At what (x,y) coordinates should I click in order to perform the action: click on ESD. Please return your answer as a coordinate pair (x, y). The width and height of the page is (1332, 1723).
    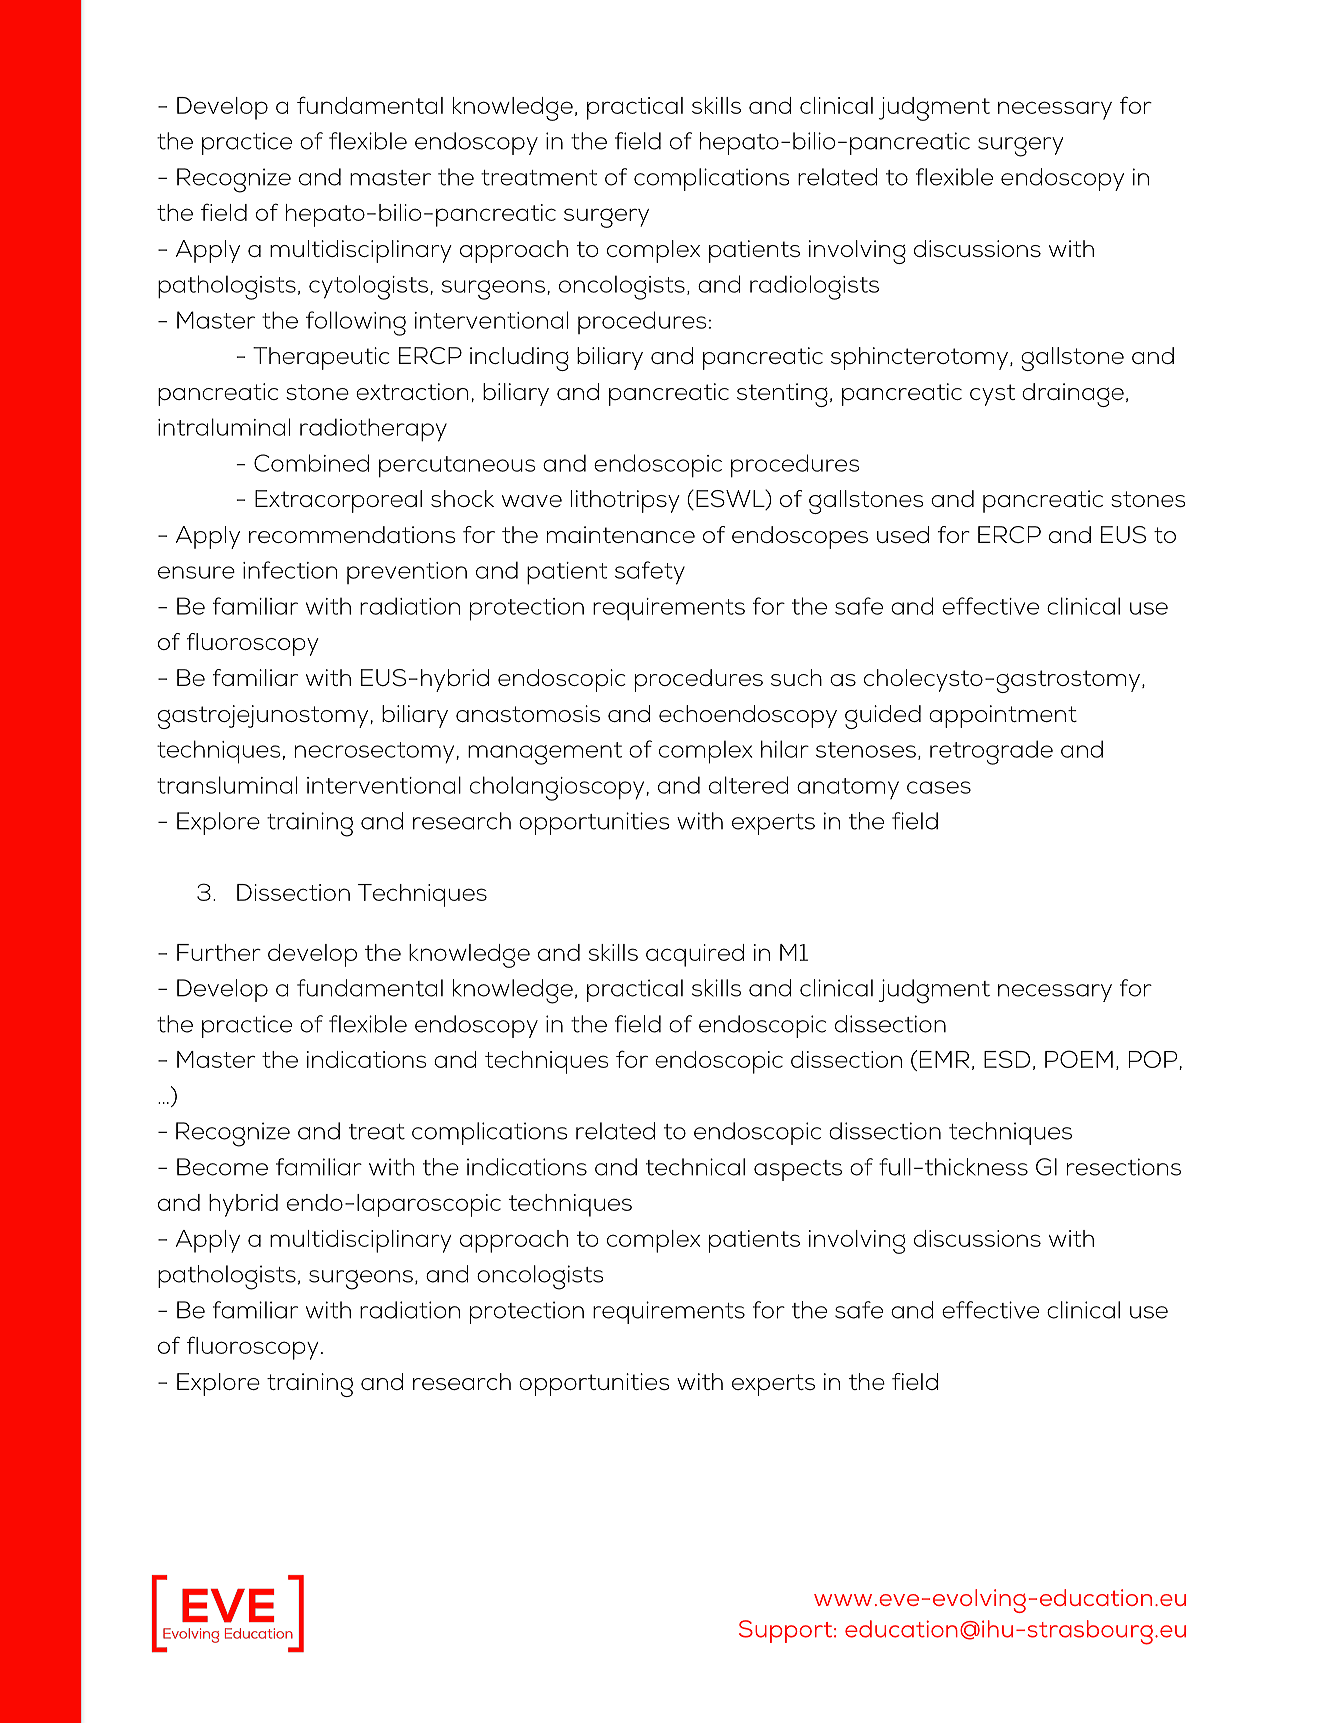
    Looking at the image, I should click on (1007, 1059).
